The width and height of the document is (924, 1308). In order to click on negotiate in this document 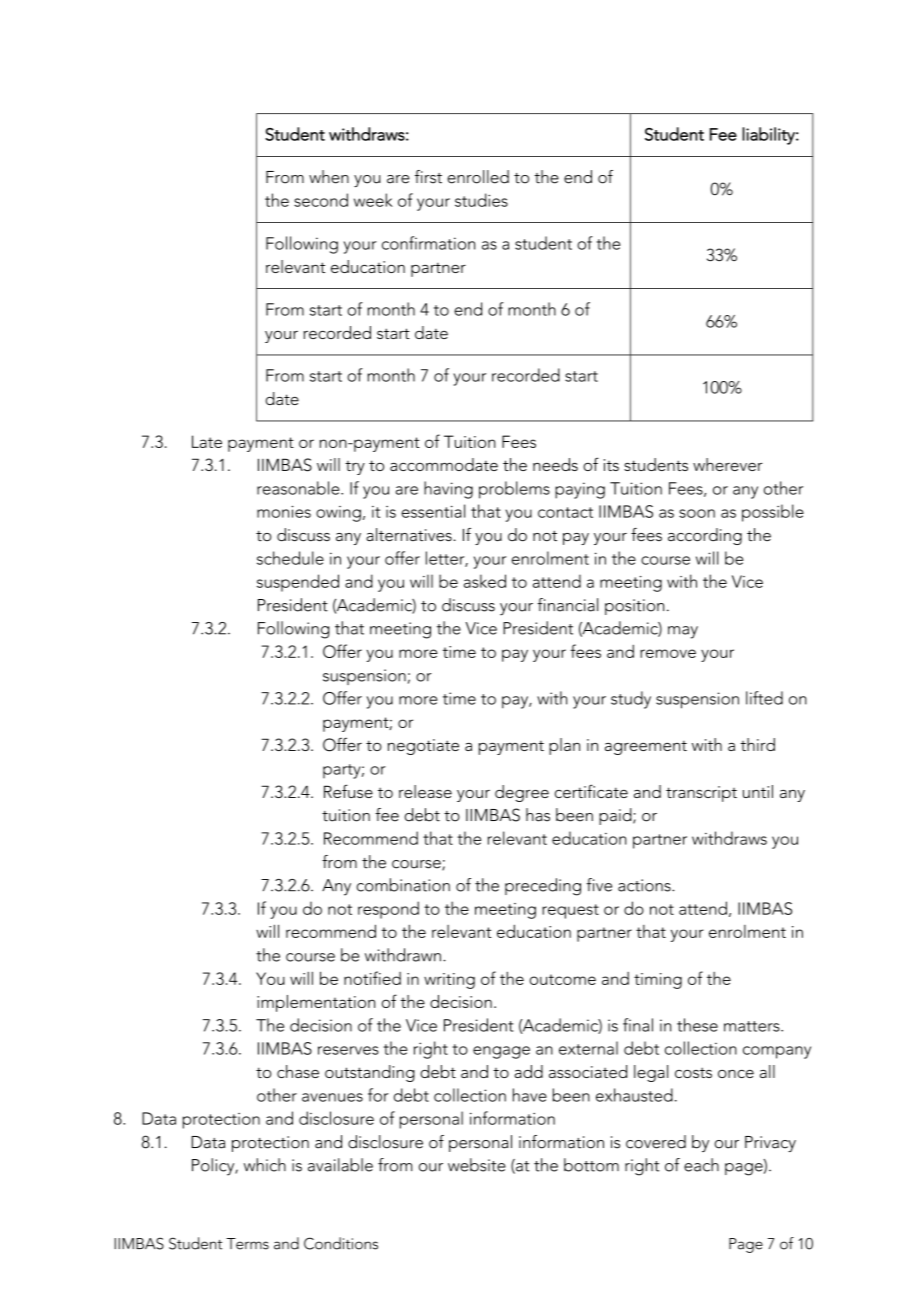, I will do `click(423, 747)`.
